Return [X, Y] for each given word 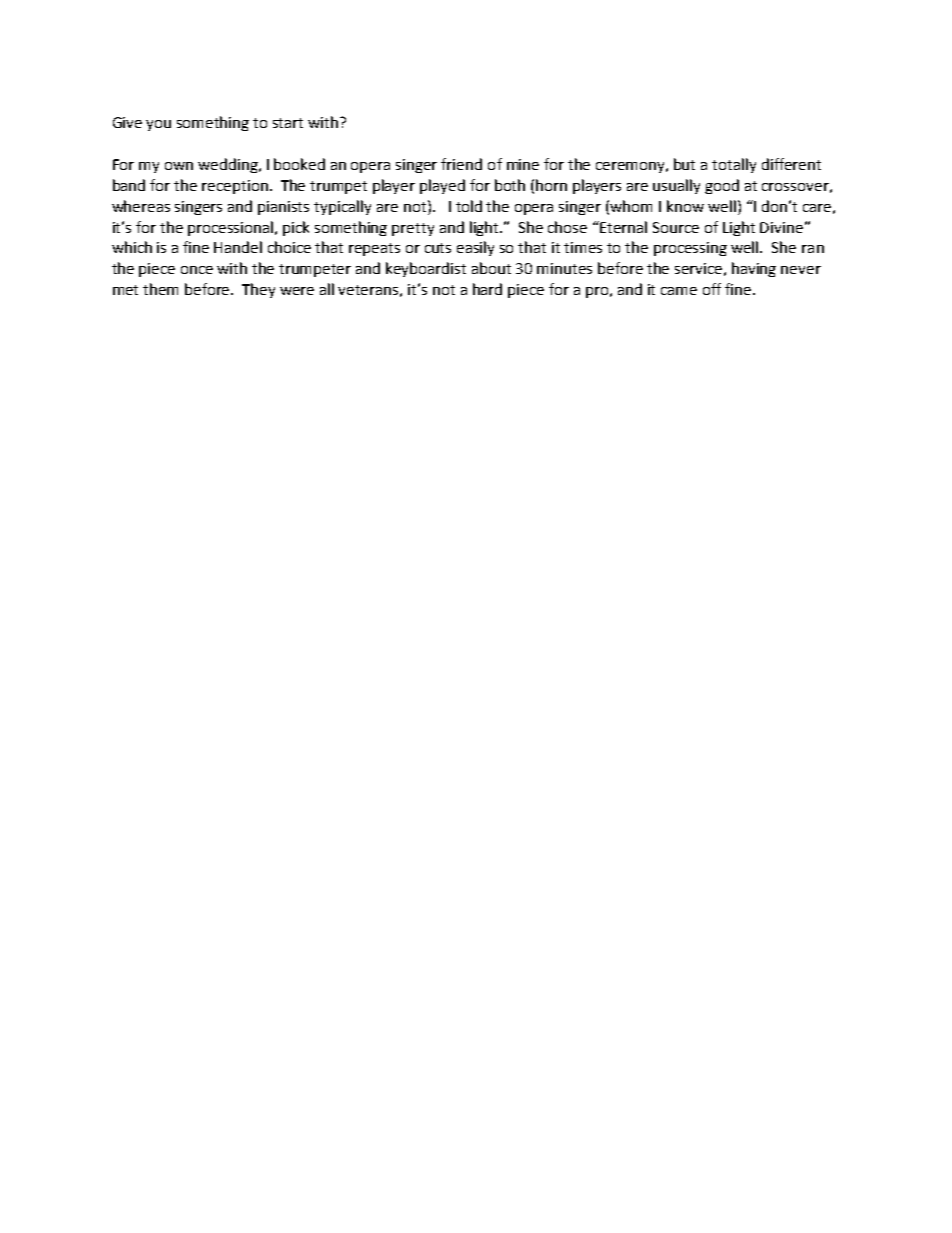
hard [487, 289]
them [160, 289]
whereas [141, 206]
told [469, 206]
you [158, 125]
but [684, 164]
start [288, 123]
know [685, 206]
